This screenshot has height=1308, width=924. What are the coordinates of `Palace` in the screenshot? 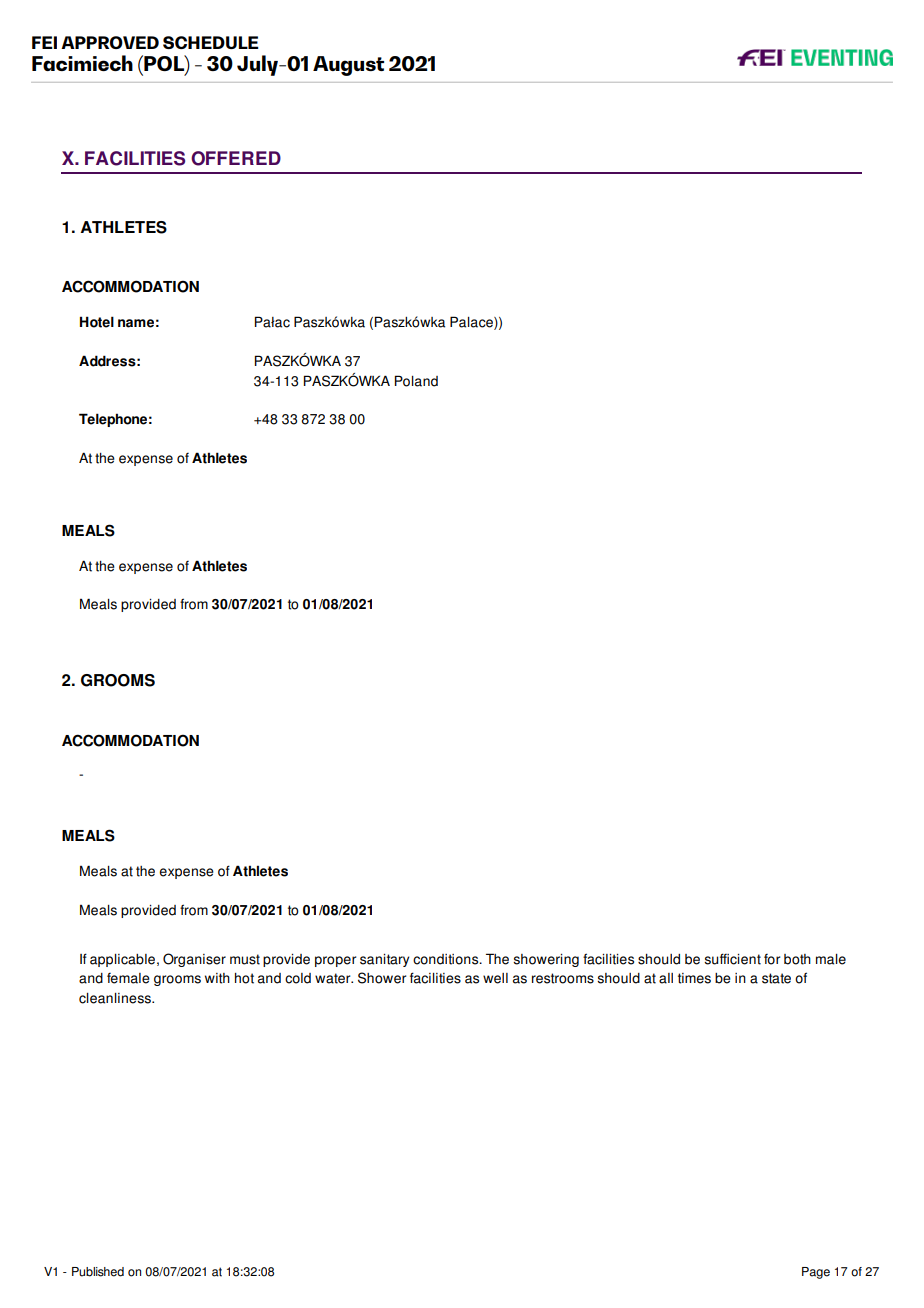 It's located at (472, 323).
